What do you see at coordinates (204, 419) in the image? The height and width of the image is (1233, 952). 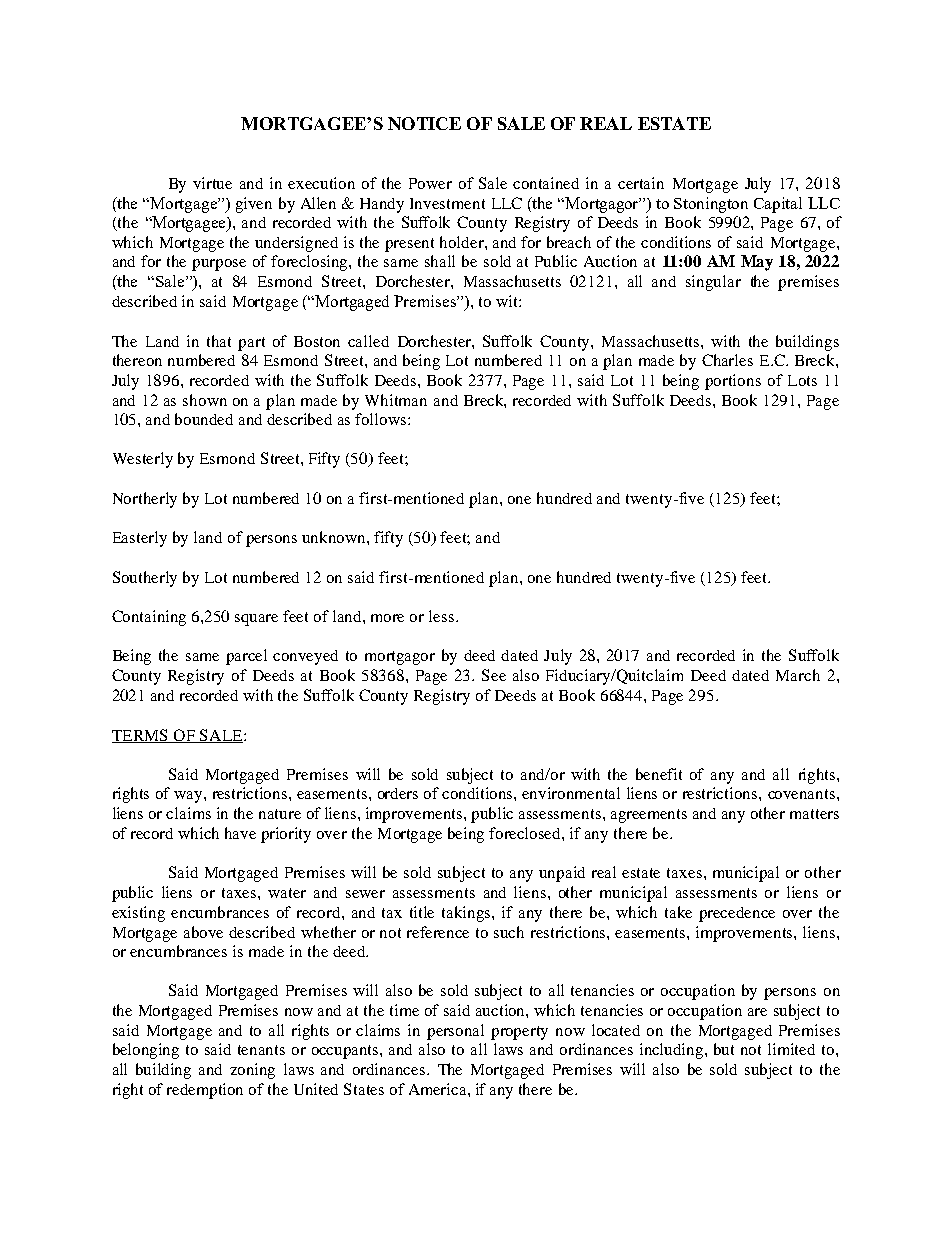 I see `bounded` at bounding box center [204, 419].
